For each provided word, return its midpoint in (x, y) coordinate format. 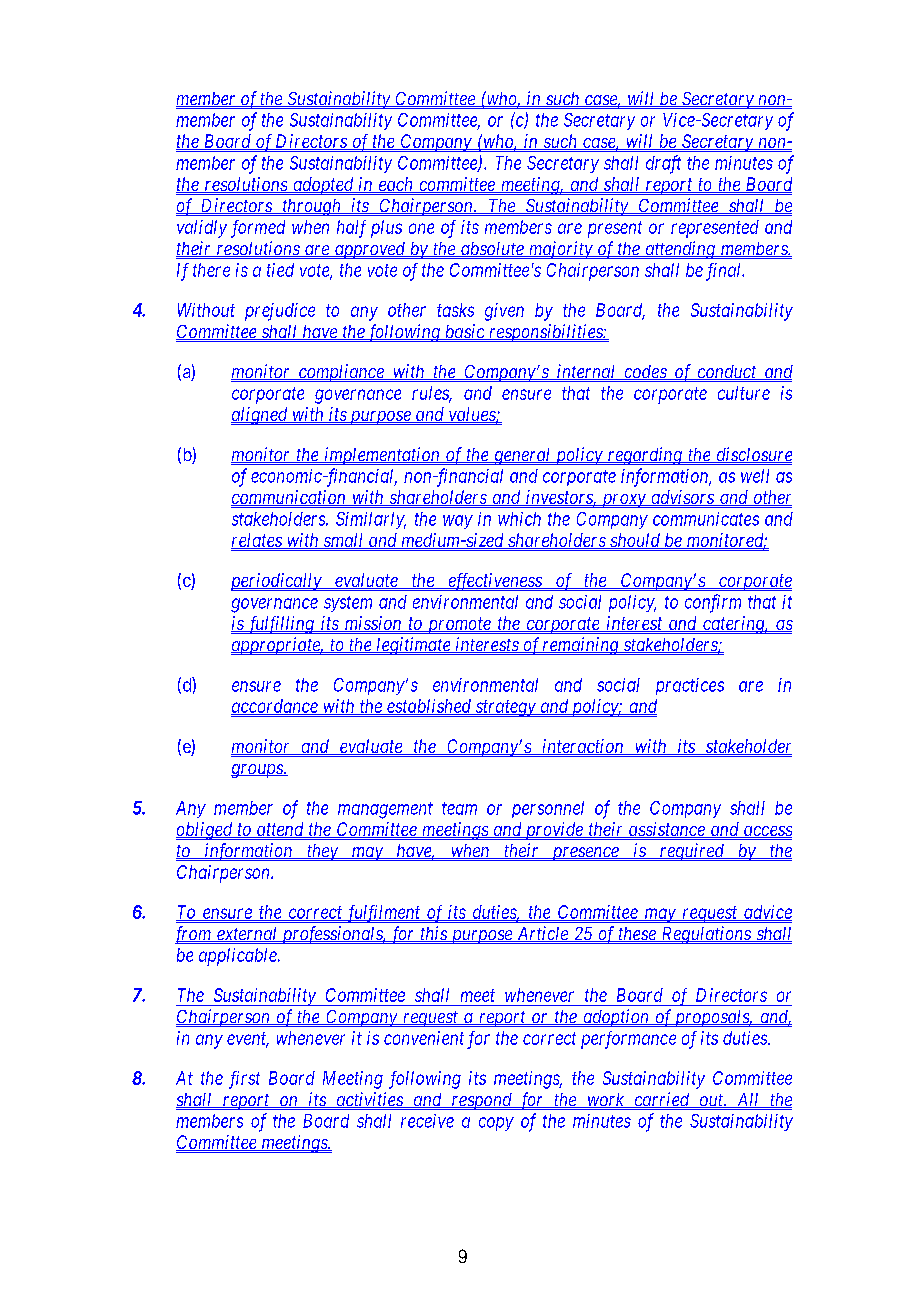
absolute (492, 249)
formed (258, 229)
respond (482, 1101)
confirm (713, 603)
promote (459, 625)
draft (663, 164)
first (244, 1080)
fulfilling (280, 625)
